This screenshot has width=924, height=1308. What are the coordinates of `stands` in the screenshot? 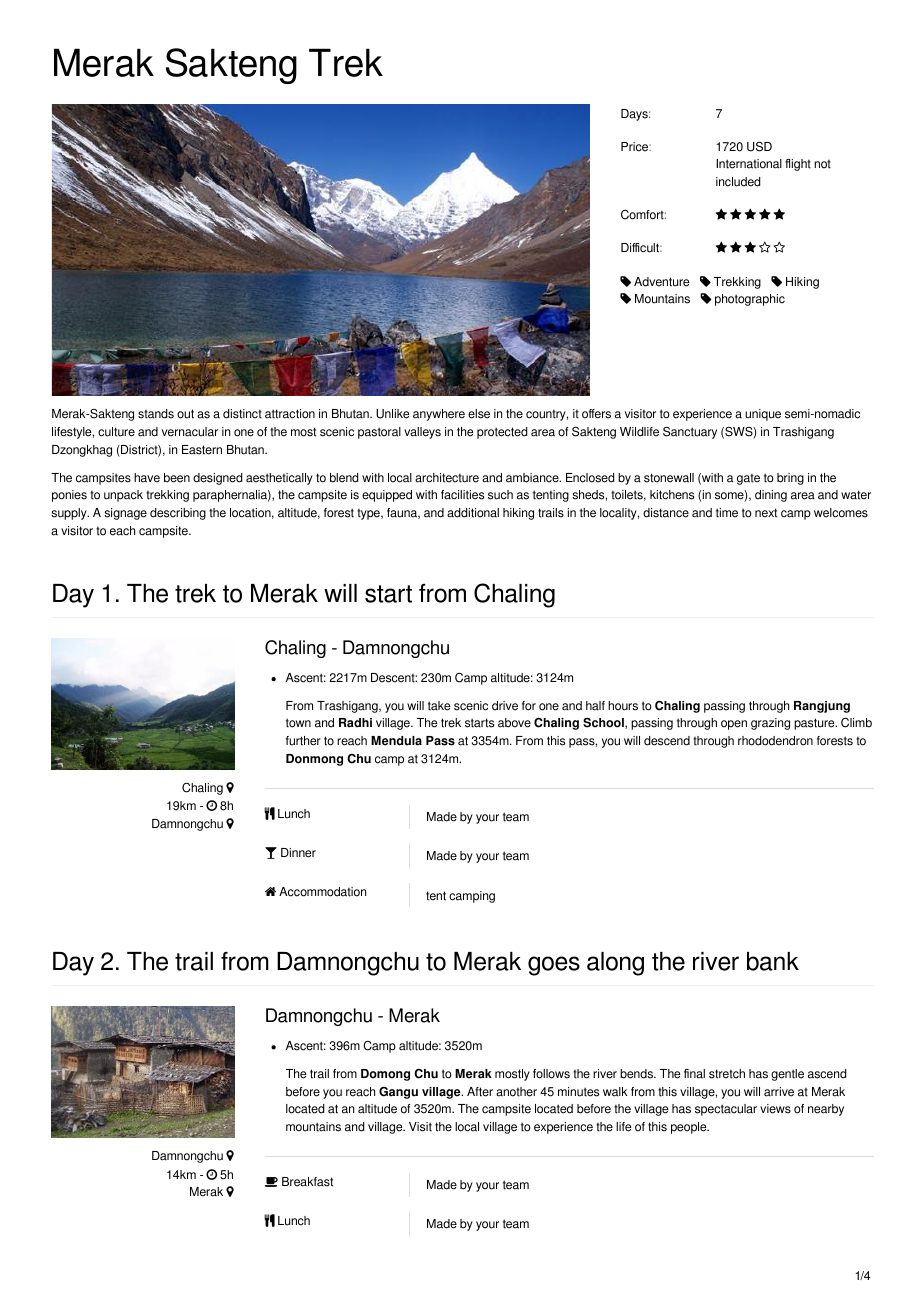 It's located at (156, 414).
